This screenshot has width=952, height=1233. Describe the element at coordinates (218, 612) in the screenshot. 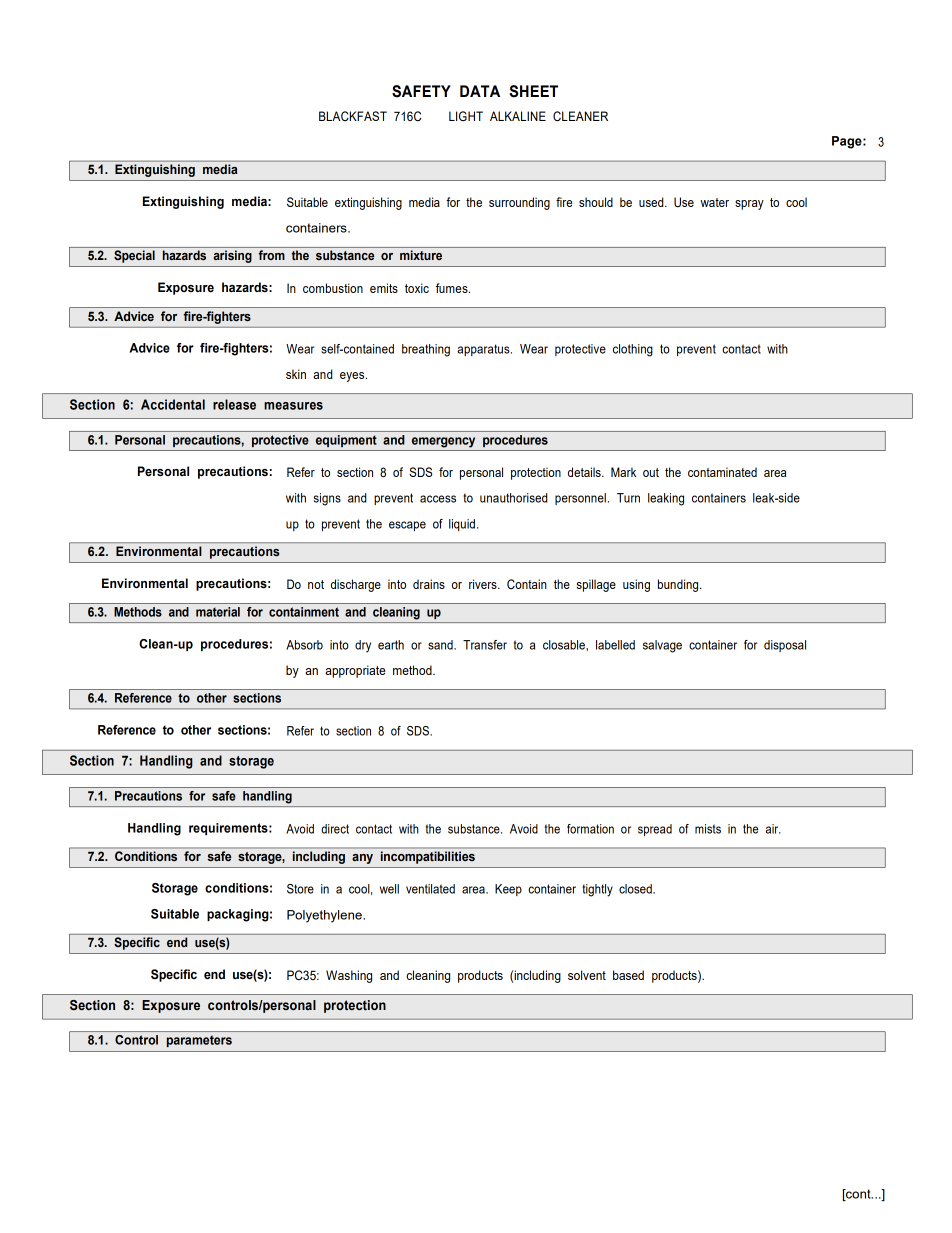

I see `material` at that location.
